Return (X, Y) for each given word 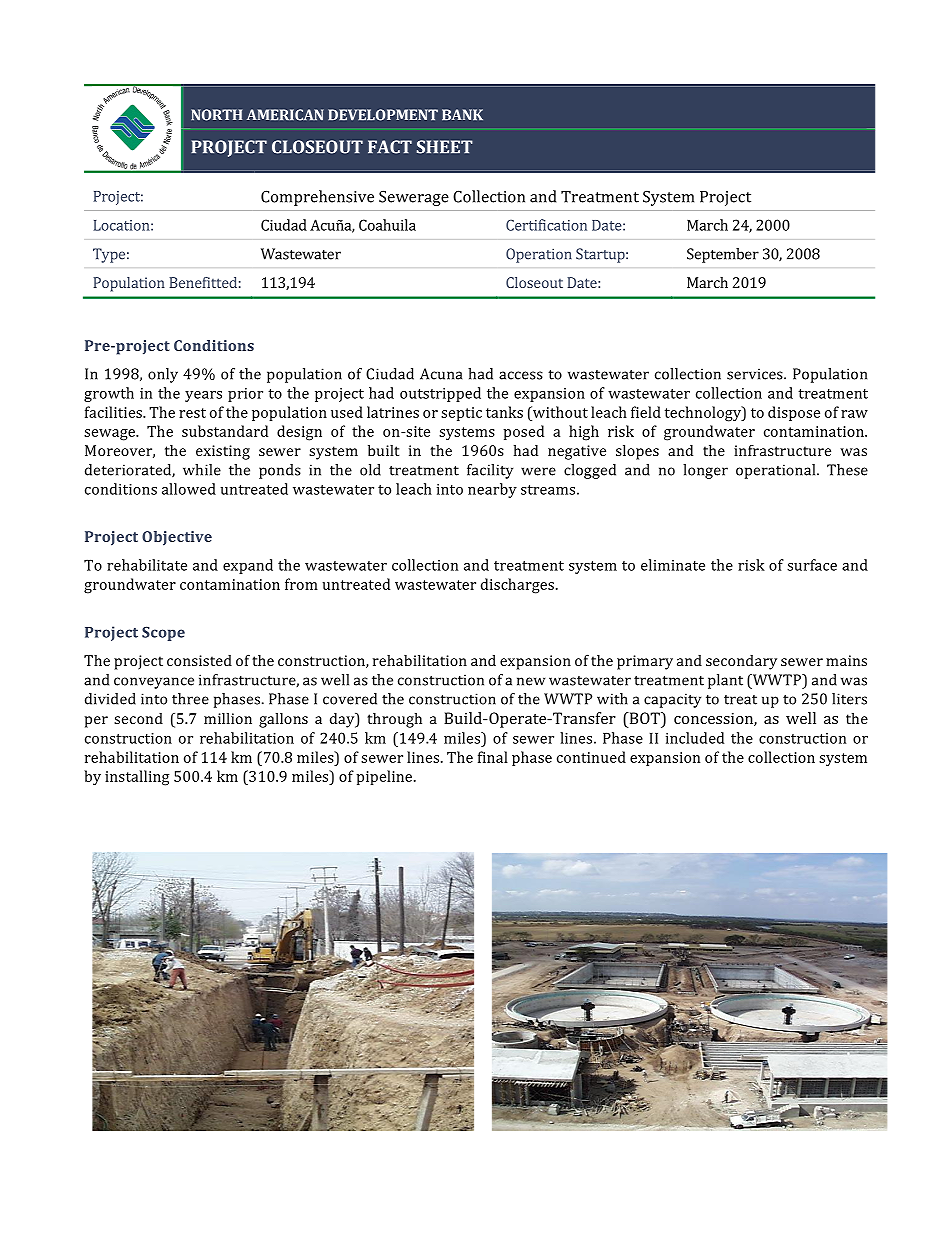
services (756, 374)
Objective (177, 538)
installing (137, 778)
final (493, 757)
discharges (517, 586)
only (163, 375)
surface (812, 565)
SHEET (445, 147)
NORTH (216, 115)
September (723, 255)
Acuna (441, 374)
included (695, 738)
